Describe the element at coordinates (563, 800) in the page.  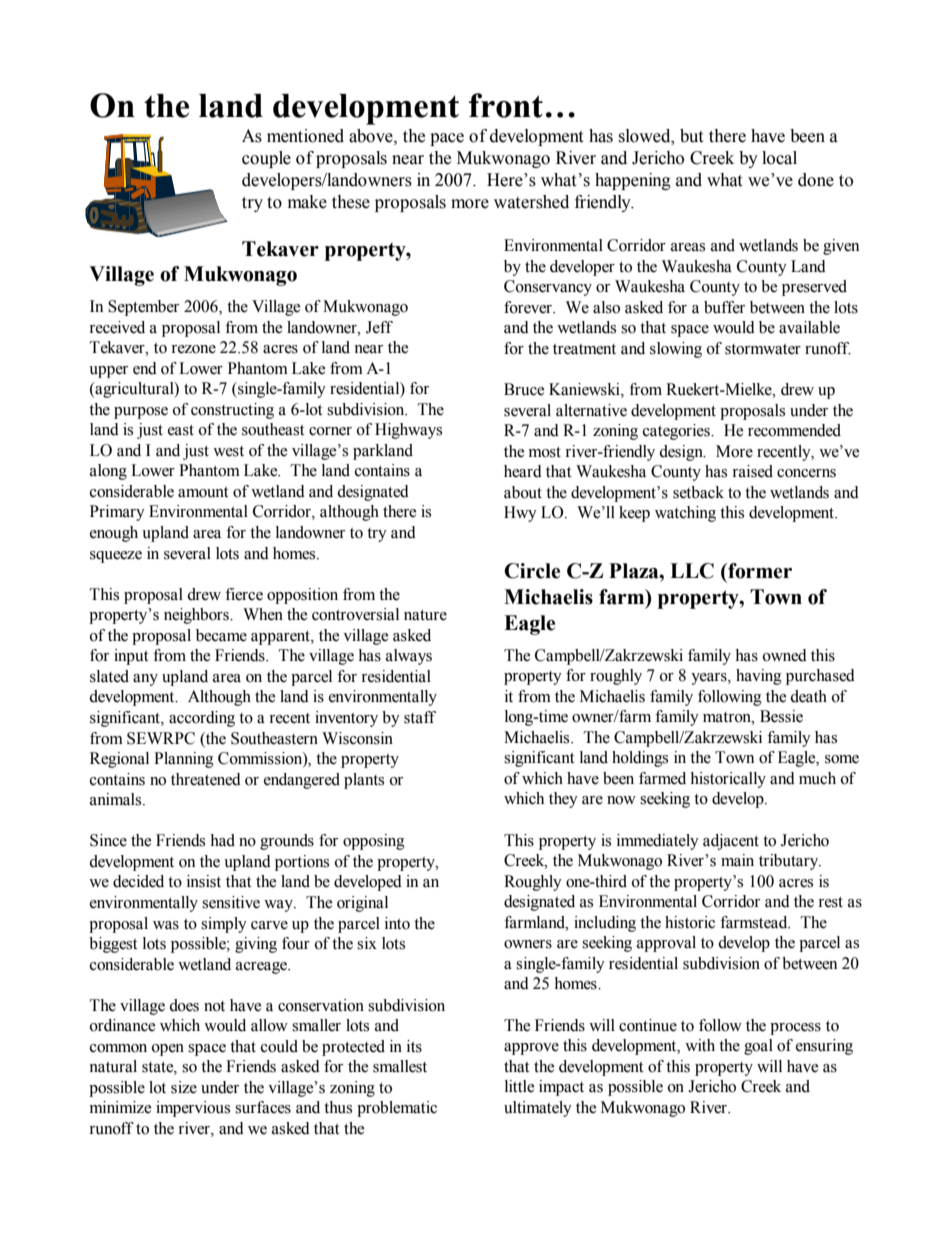
I see `they` at that location.
